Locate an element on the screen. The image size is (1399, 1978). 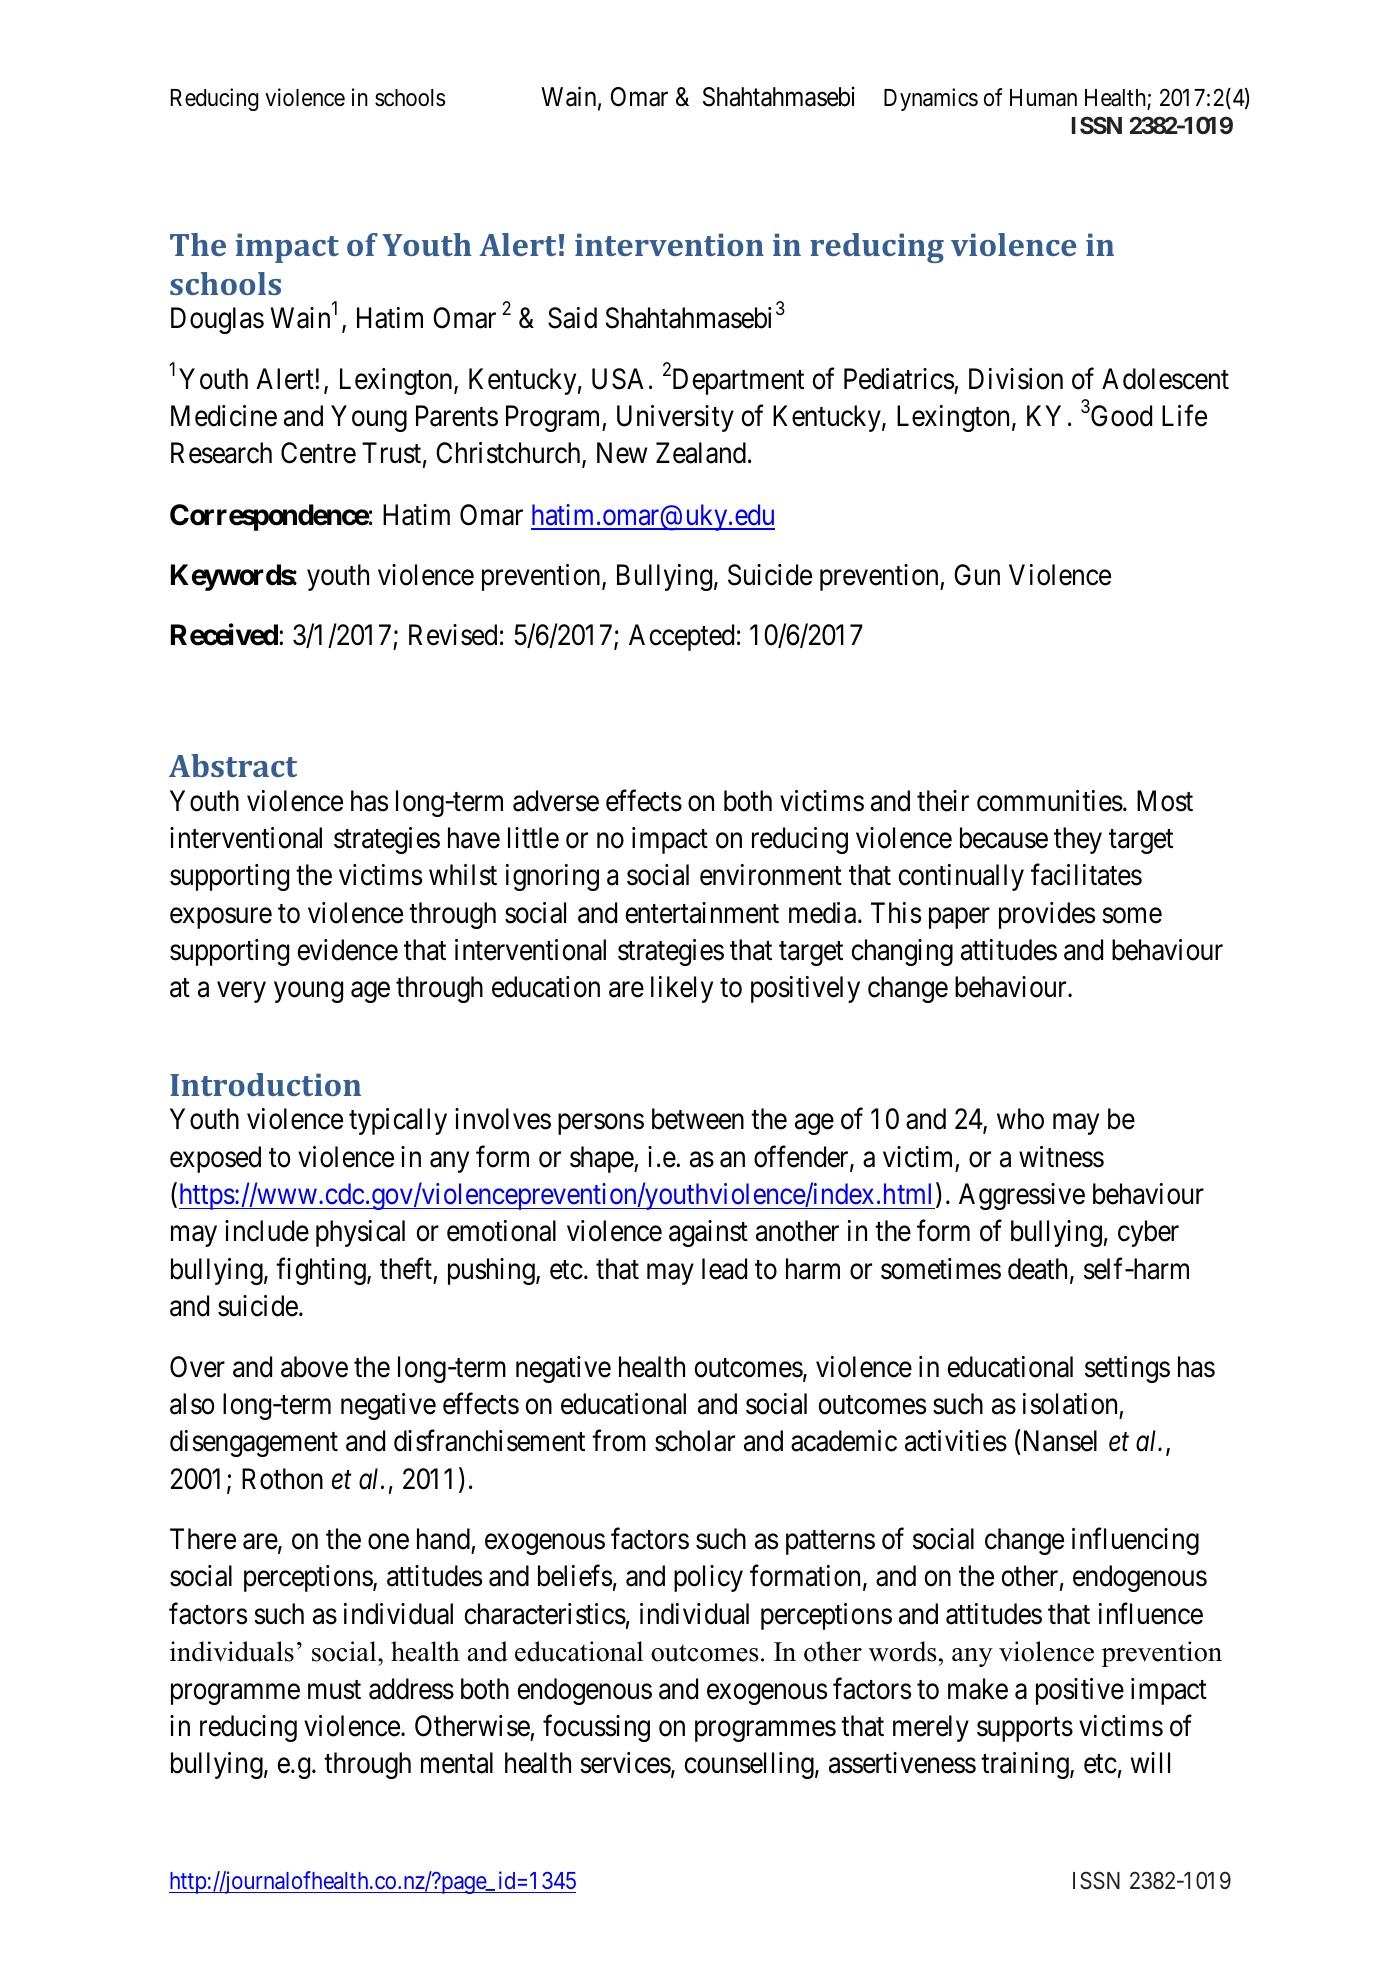
Human is located at coordinates (1043, 98).
